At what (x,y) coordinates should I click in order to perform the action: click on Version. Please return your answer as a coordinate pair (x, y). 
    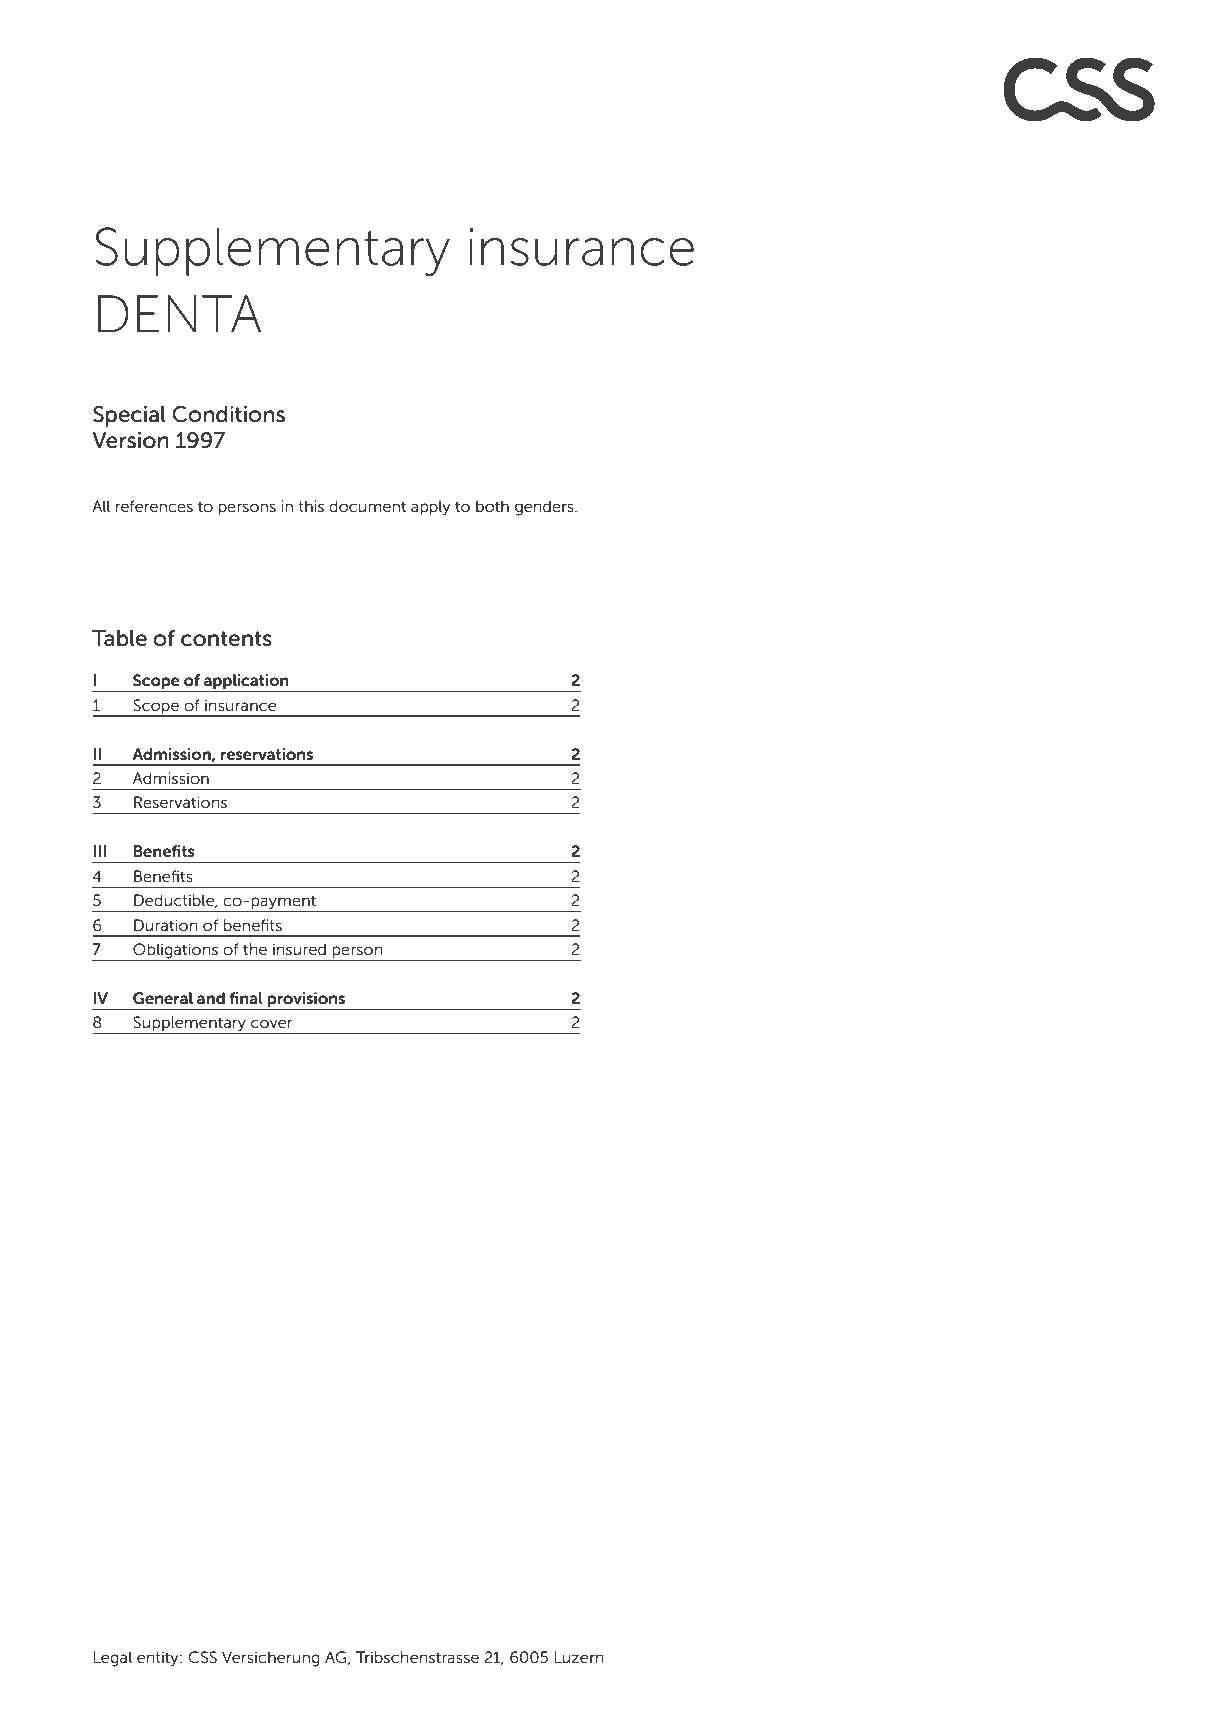
    Looking at the image, I should click on (130, 440).
